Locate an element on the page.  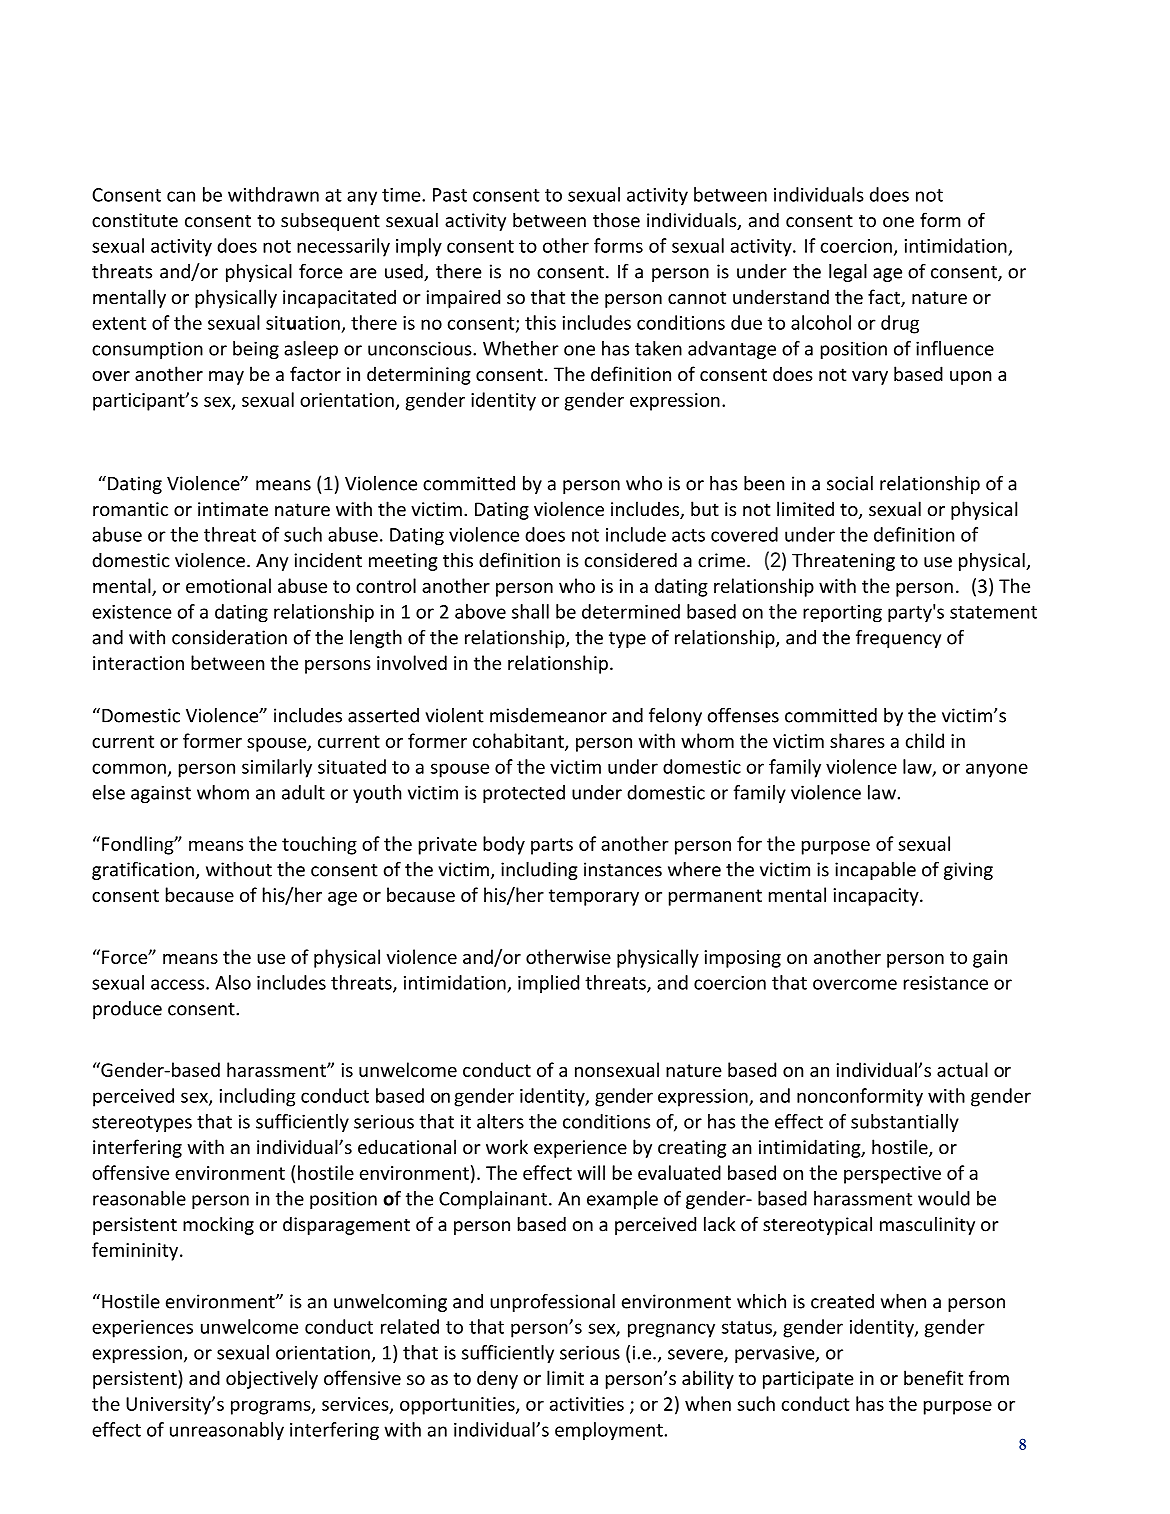
shall is located at coordinates (530, 611).
